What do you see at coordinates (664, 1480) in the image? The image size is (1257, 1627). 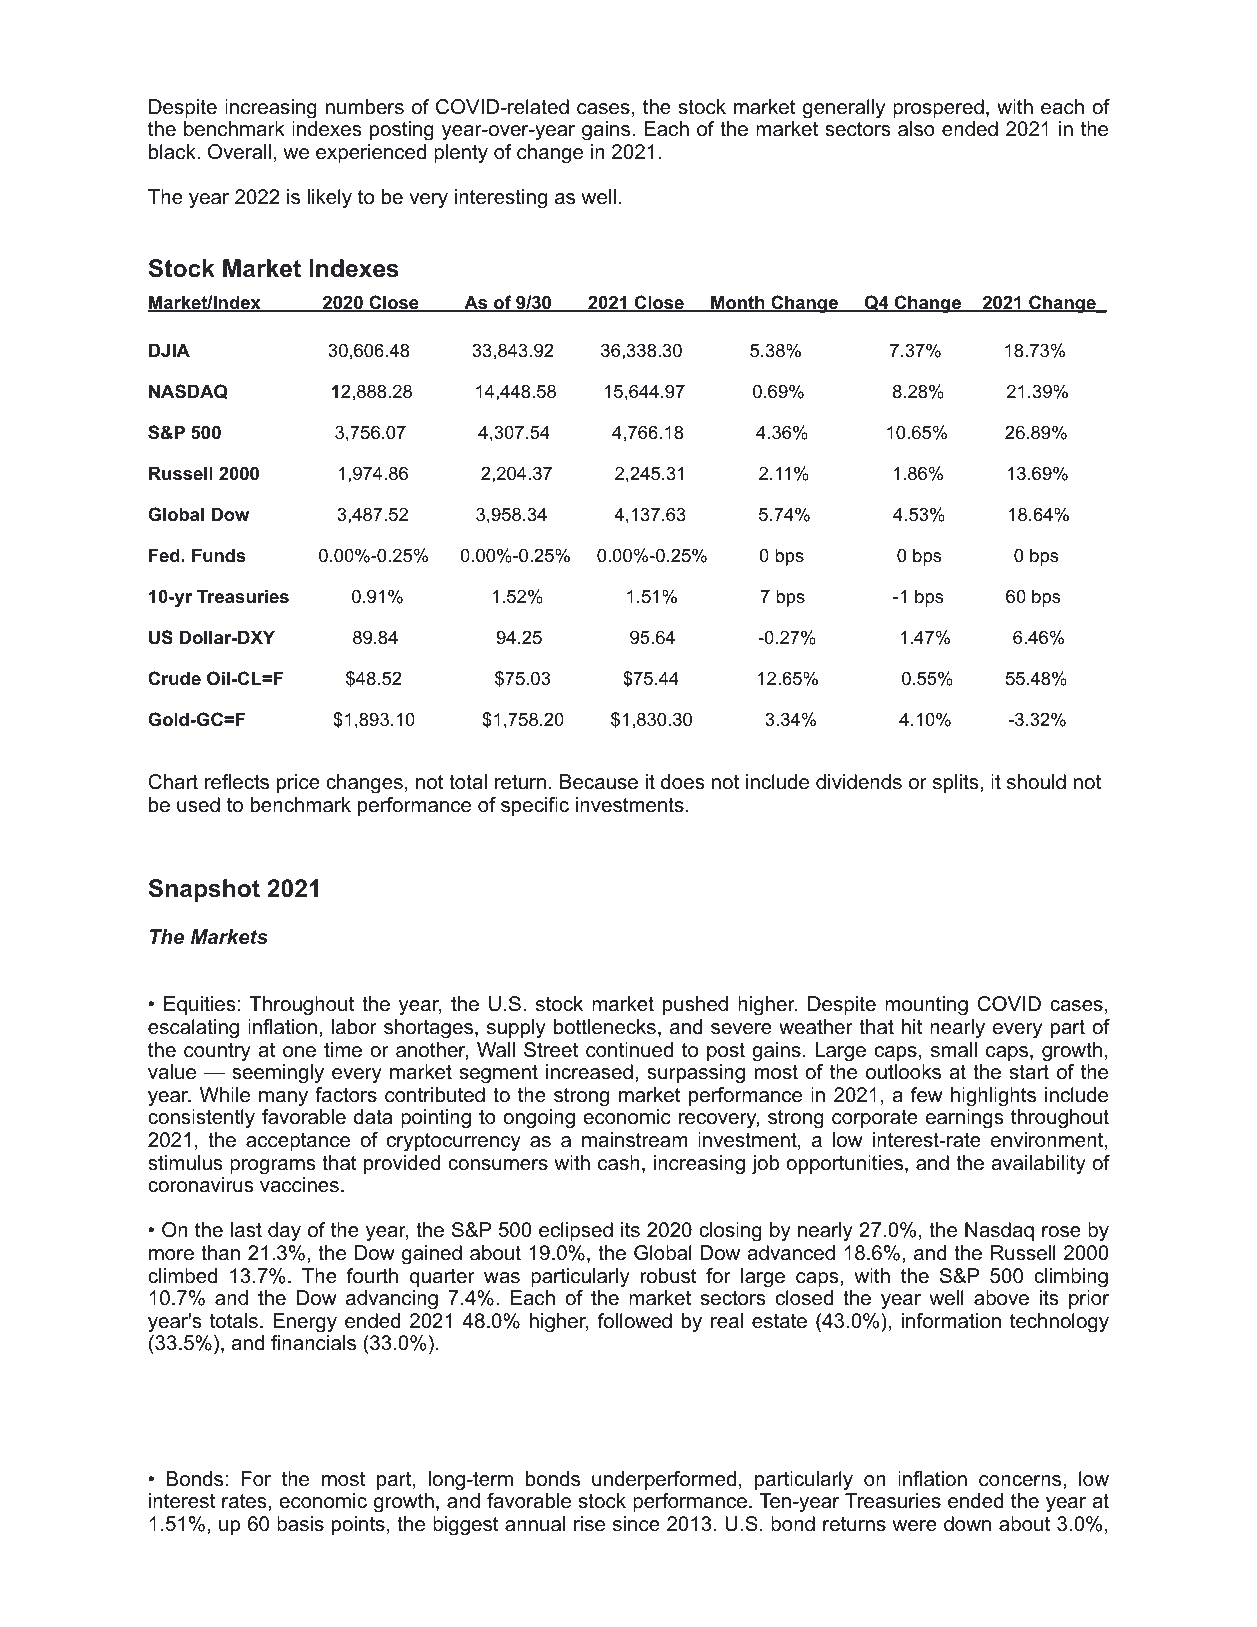 I see `underperformed` at bounding box center [664, 1480].
